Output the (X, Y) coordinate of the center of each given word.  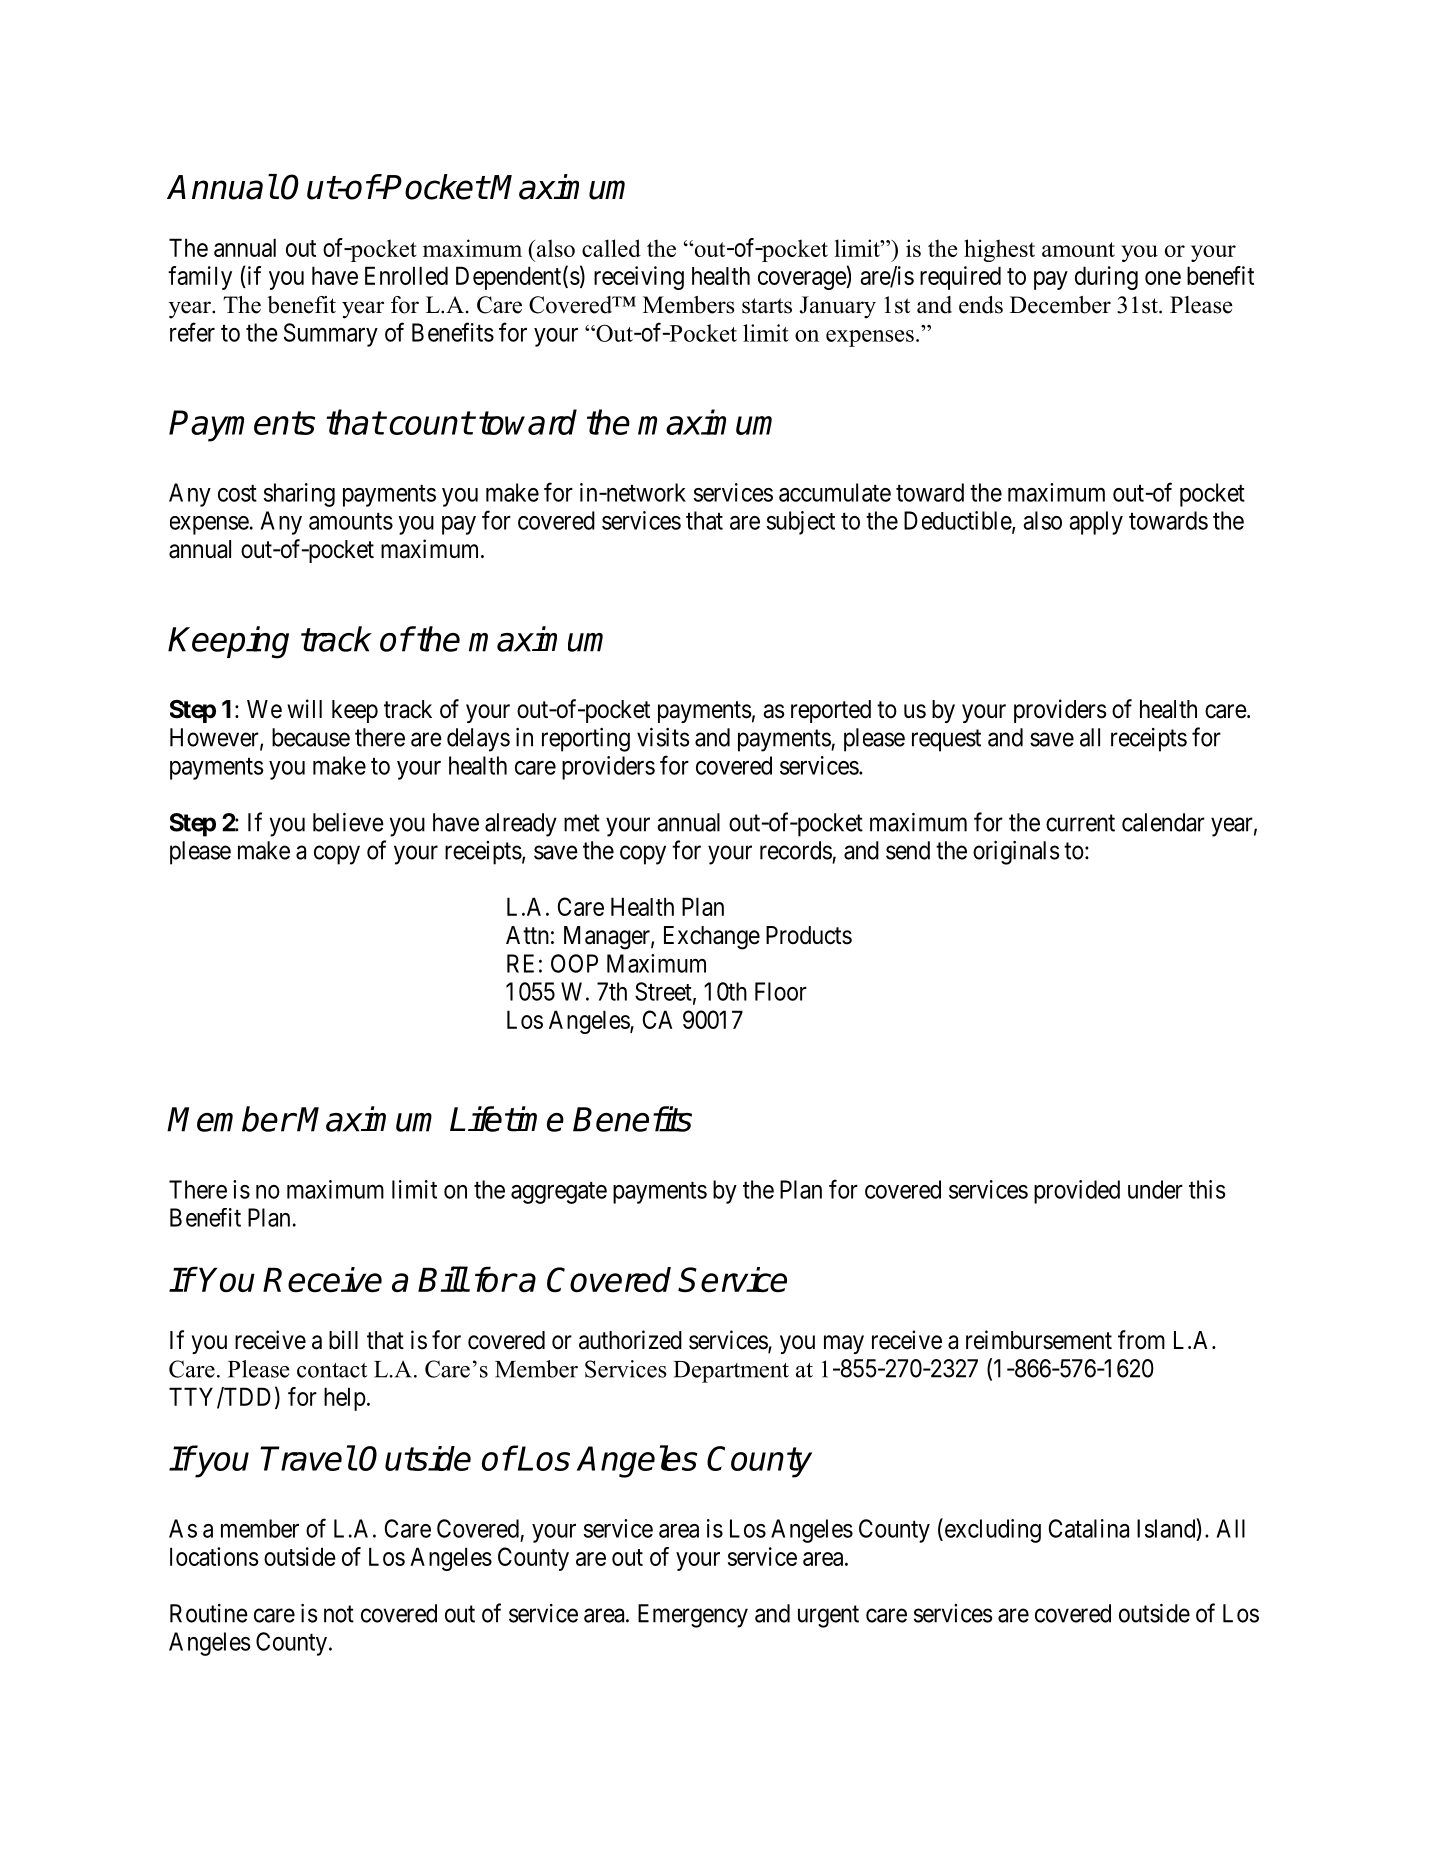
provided (1077, 1192)
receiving (639, 278)
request (946, 741)
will (304, 708)
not (339, 1614)
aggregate (559, 1193)
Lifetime (507, 1119)
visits (663, 737)
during (1106, 278)
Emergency (693, 1616)
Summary (331, 335)
